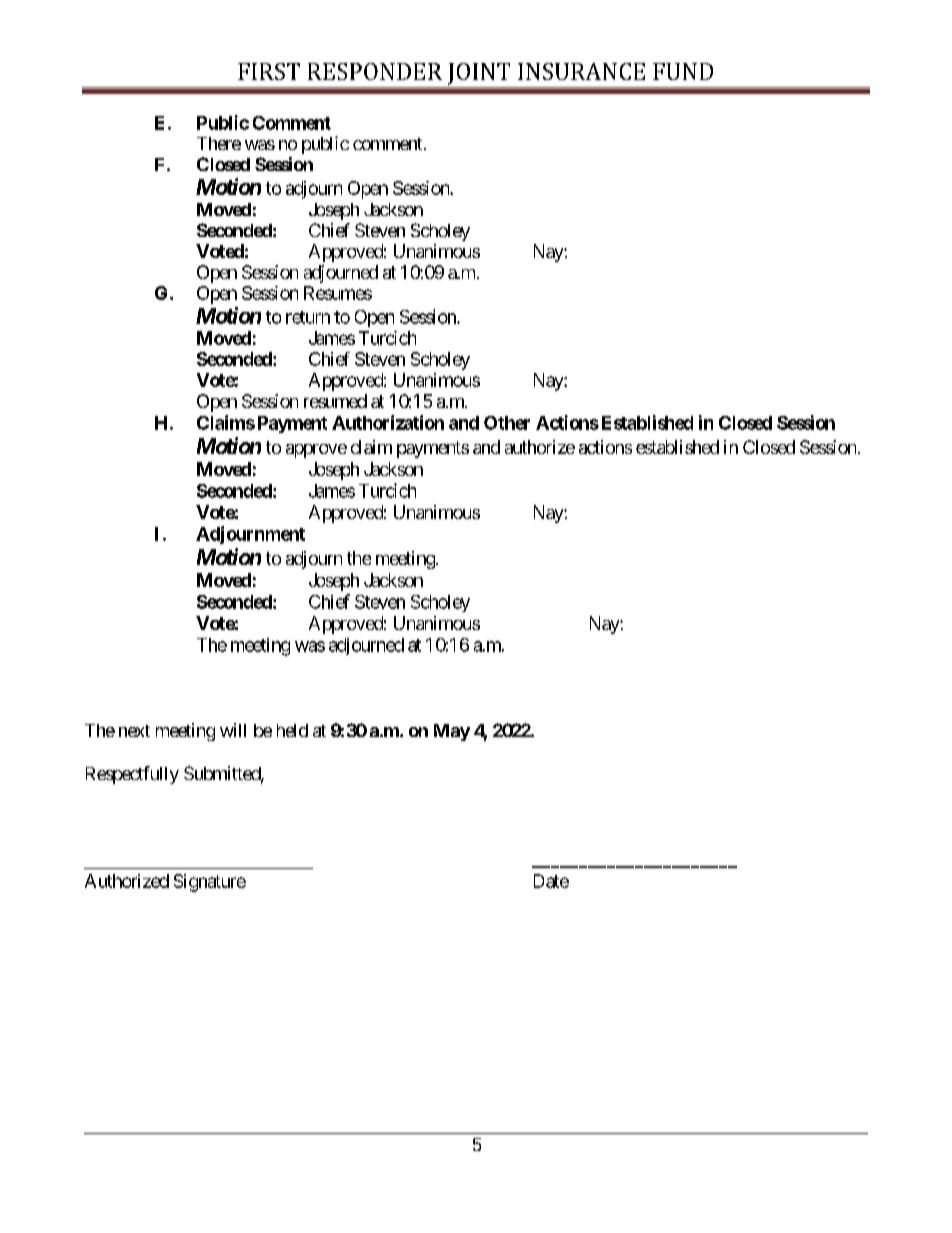  What do you see at coordinates (388, 422) in the image?
I see `Authorization` at bounding box center [388, 422].
